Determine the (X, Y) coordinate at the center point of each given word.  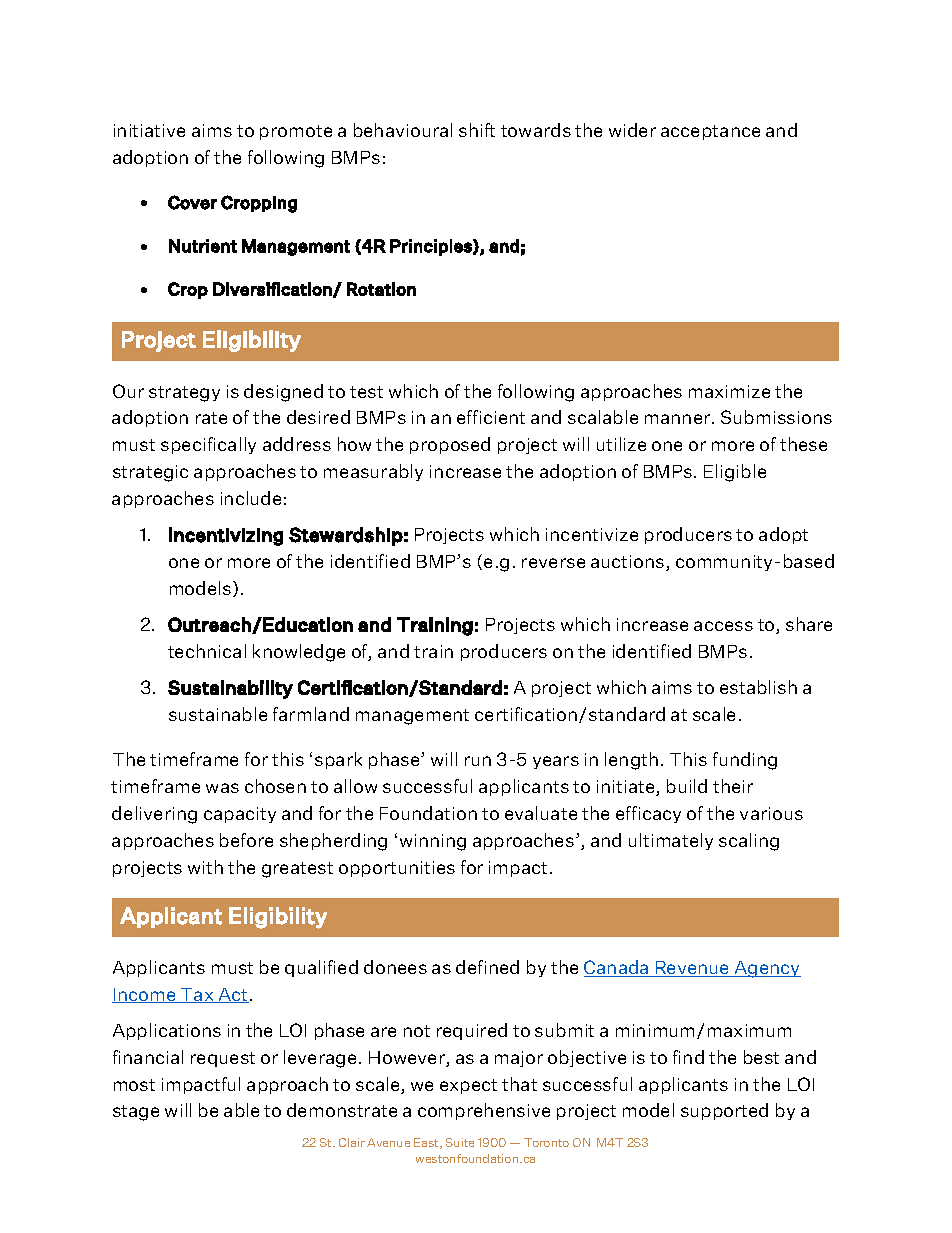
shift (477, 130)
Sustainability (230, 689)
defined (487, 967)
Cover (192, 202)
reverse (553, 563)
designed (283, 393)
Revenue (692, 969)
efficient (491, 417)
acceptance (710, 132)
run (478, 761)
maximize (729, 391)
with (205, 867)
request (223, 1059)
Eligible (735, 473)
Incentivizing (226, 536)
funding (745, 761)
